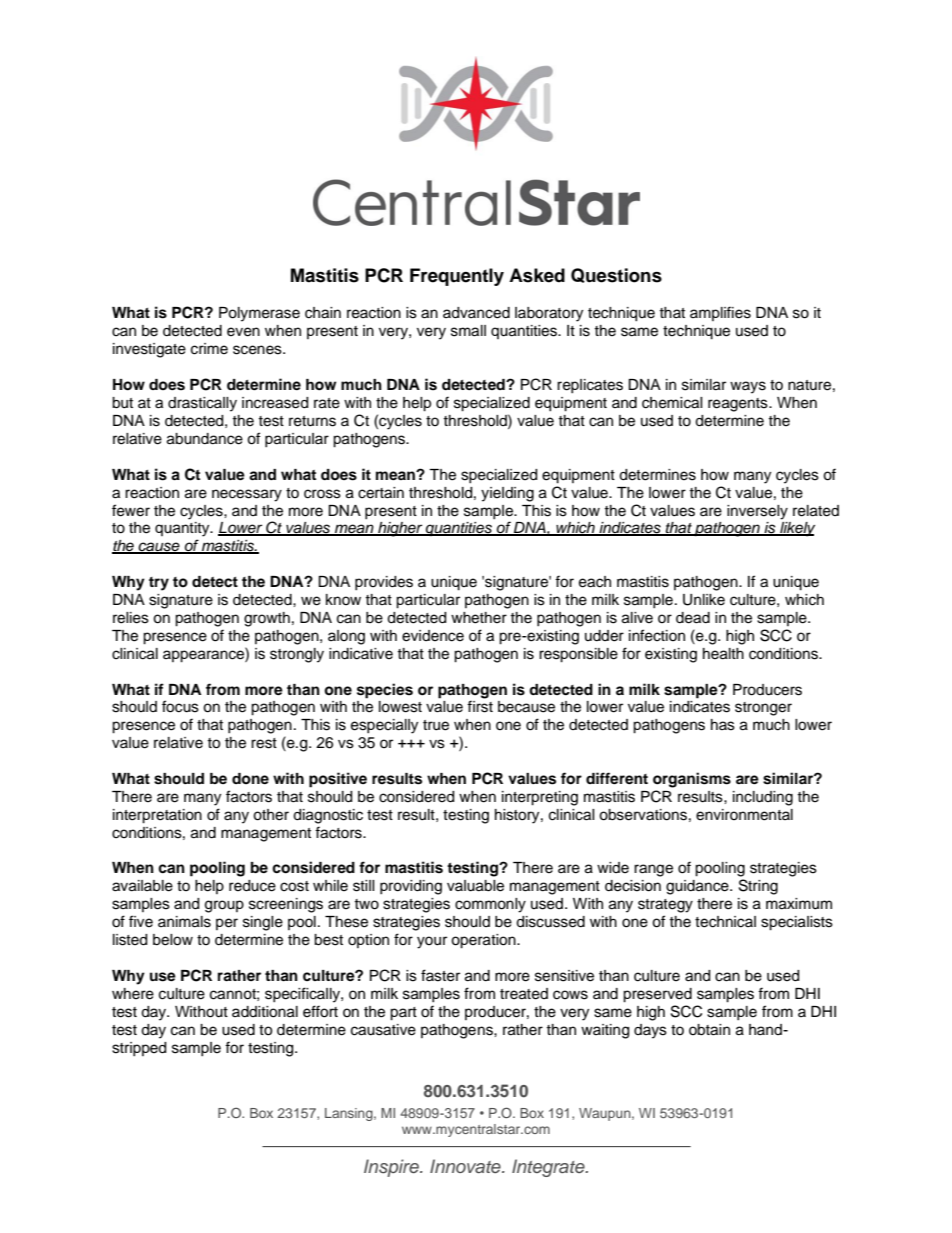 This document has width=952, height=1233. Describe the element at coordinates (392, 1168) in the document. I see `Inspire` at that location.
